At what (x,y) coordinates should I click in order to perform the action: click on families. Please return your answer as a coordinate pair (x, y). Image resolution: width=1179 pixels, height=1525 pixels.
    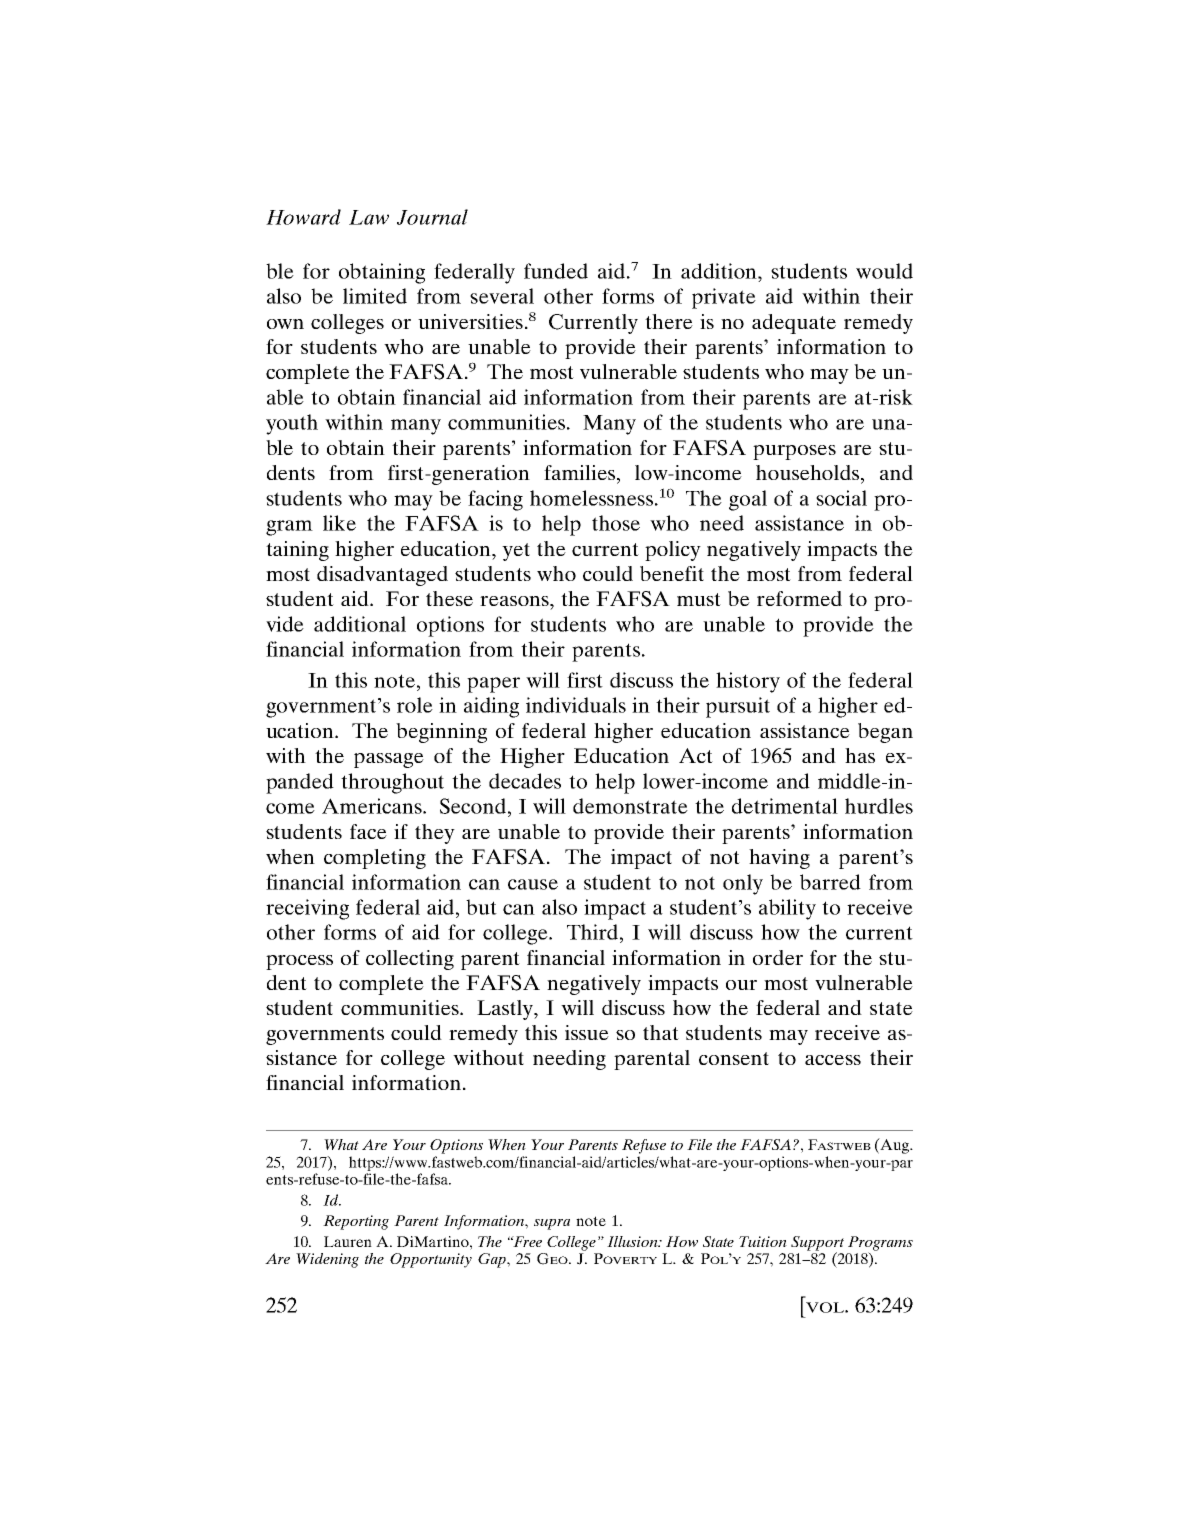
    Looking at the image, I should click on (581, 474).
